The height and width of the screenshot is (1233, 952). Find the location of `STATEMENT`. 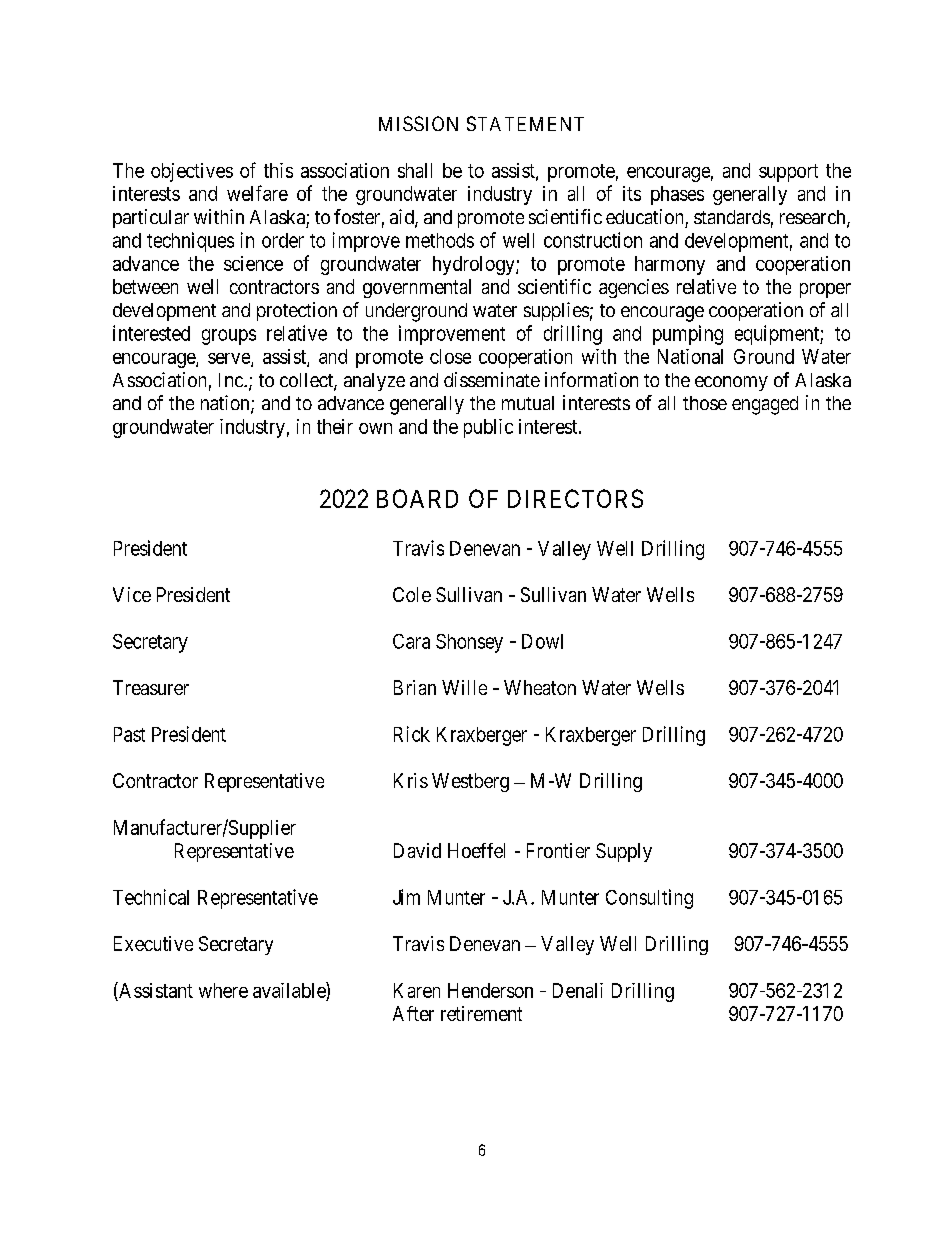

STATEMENT is located at coordinates (525, 123).
